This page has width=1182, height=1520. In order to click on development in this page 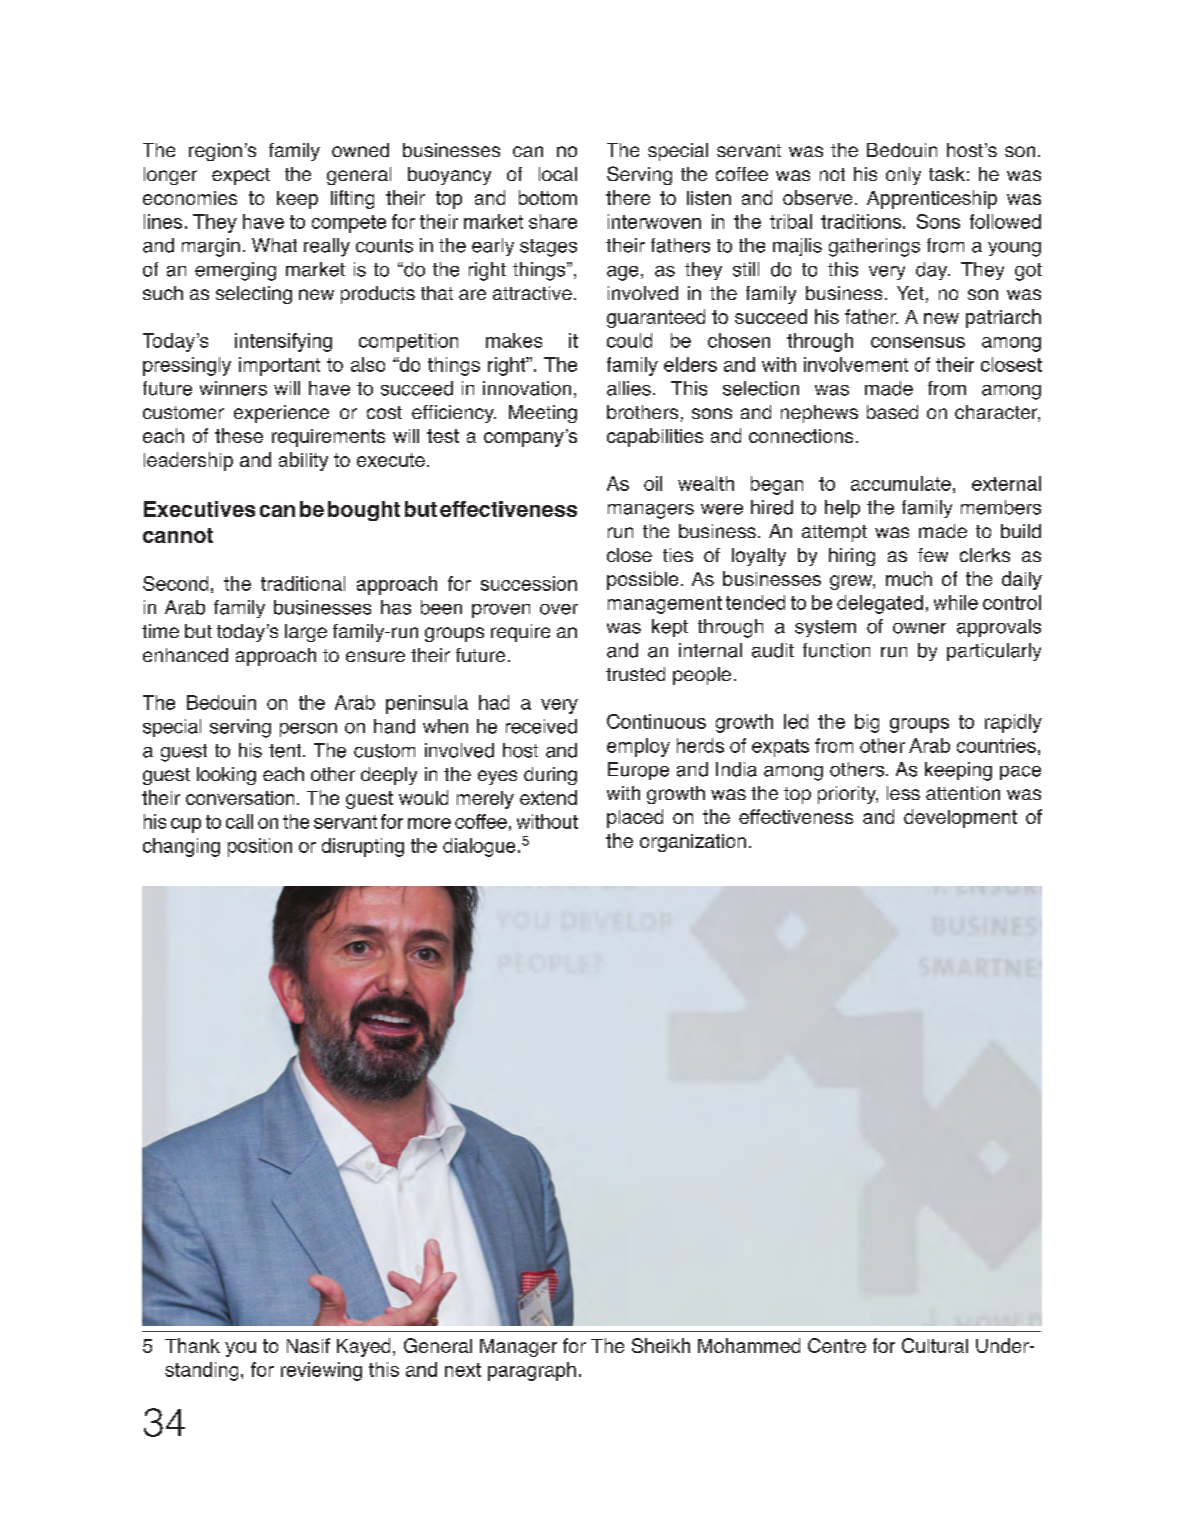, I will do `click(960, 818)`.
